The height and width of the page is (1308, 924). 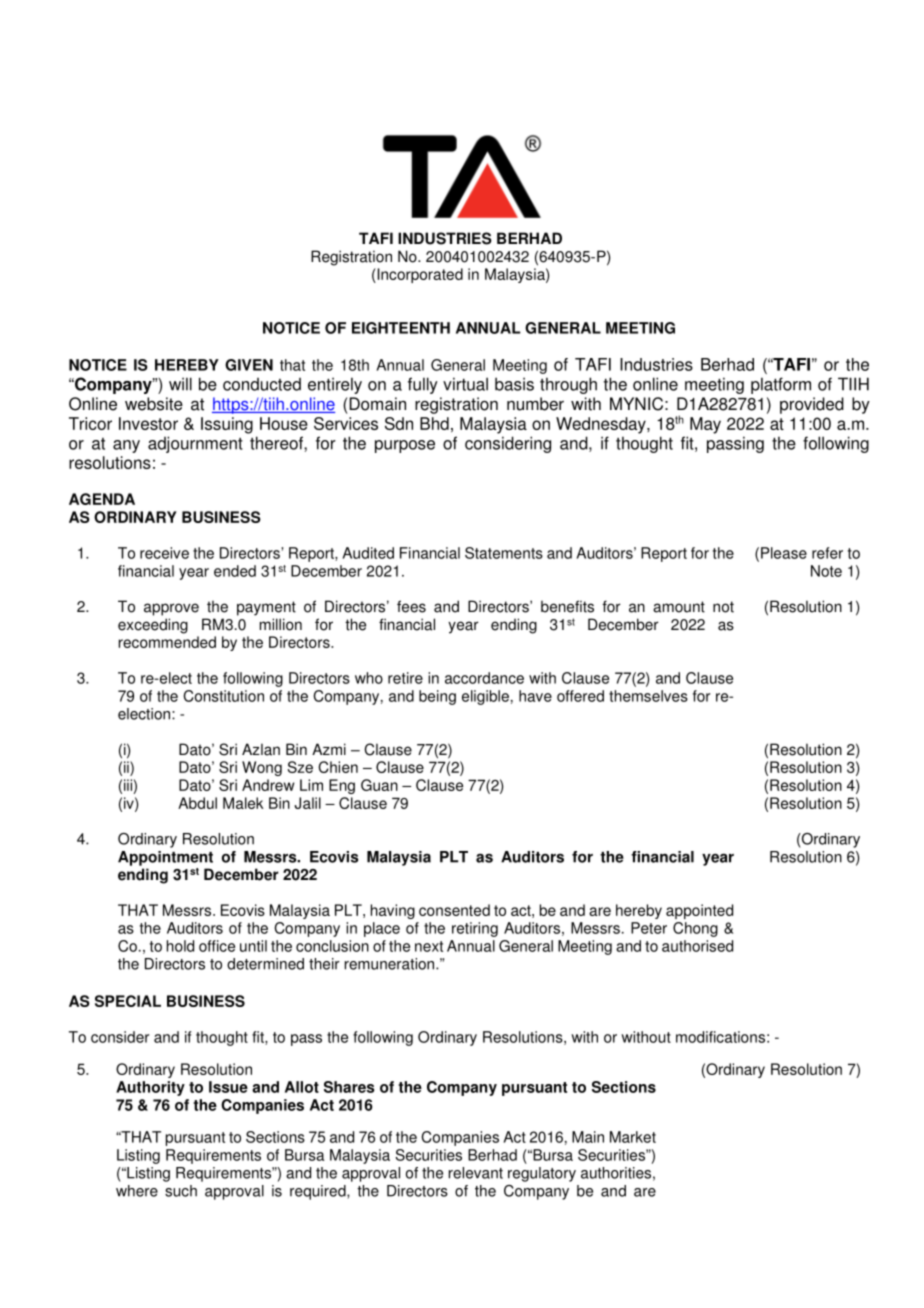 What do you see at coordinates (164, 553) in the page?
I see `receive` at bounding box center [164, 553].
